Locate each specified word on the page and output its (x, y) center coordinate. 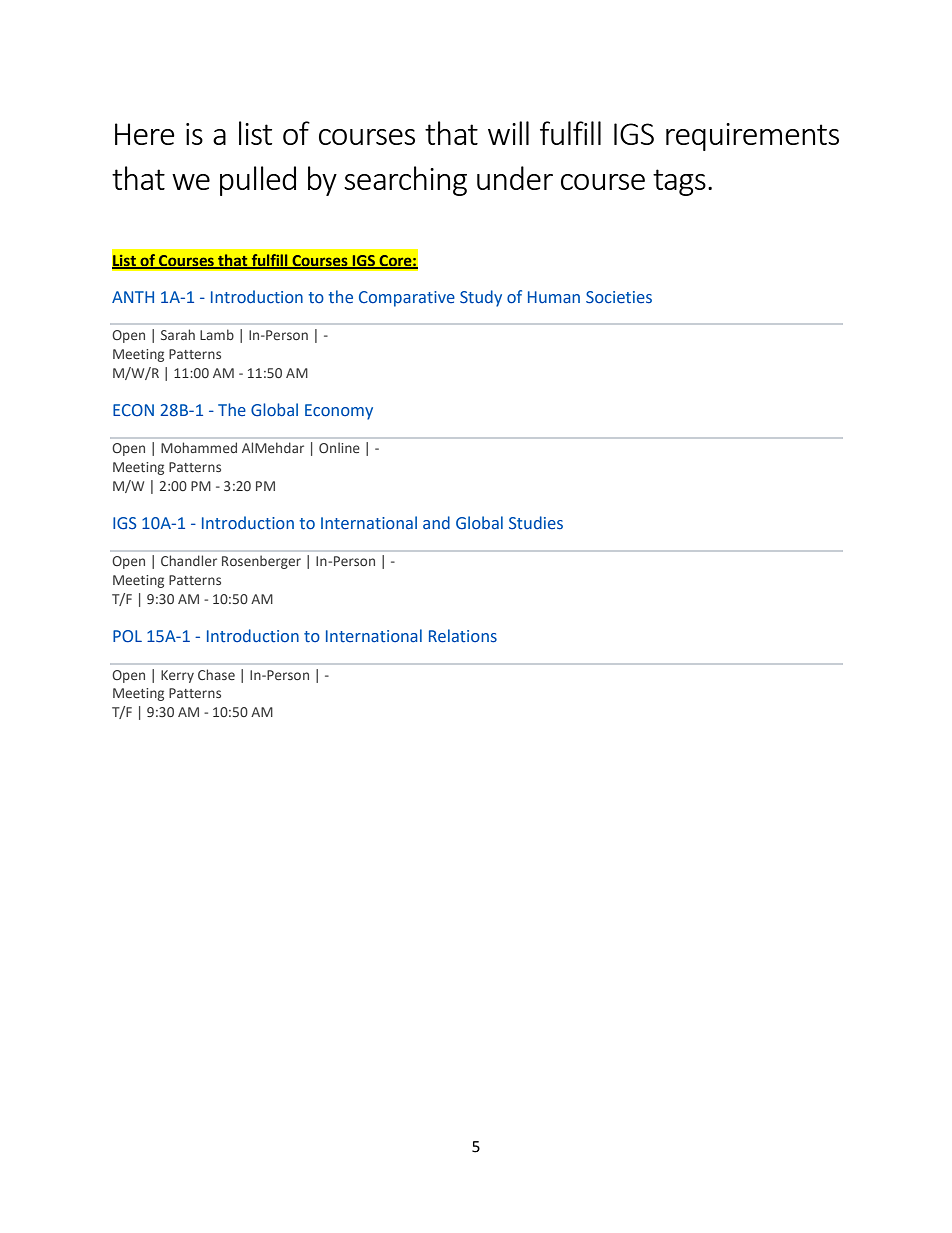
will (508, 133)
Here (145, 134)
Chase (216, 674)
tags (679, 182)
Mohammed (199, 447)
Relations (463, 636)
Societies (619, 297)
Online (339, 447)
